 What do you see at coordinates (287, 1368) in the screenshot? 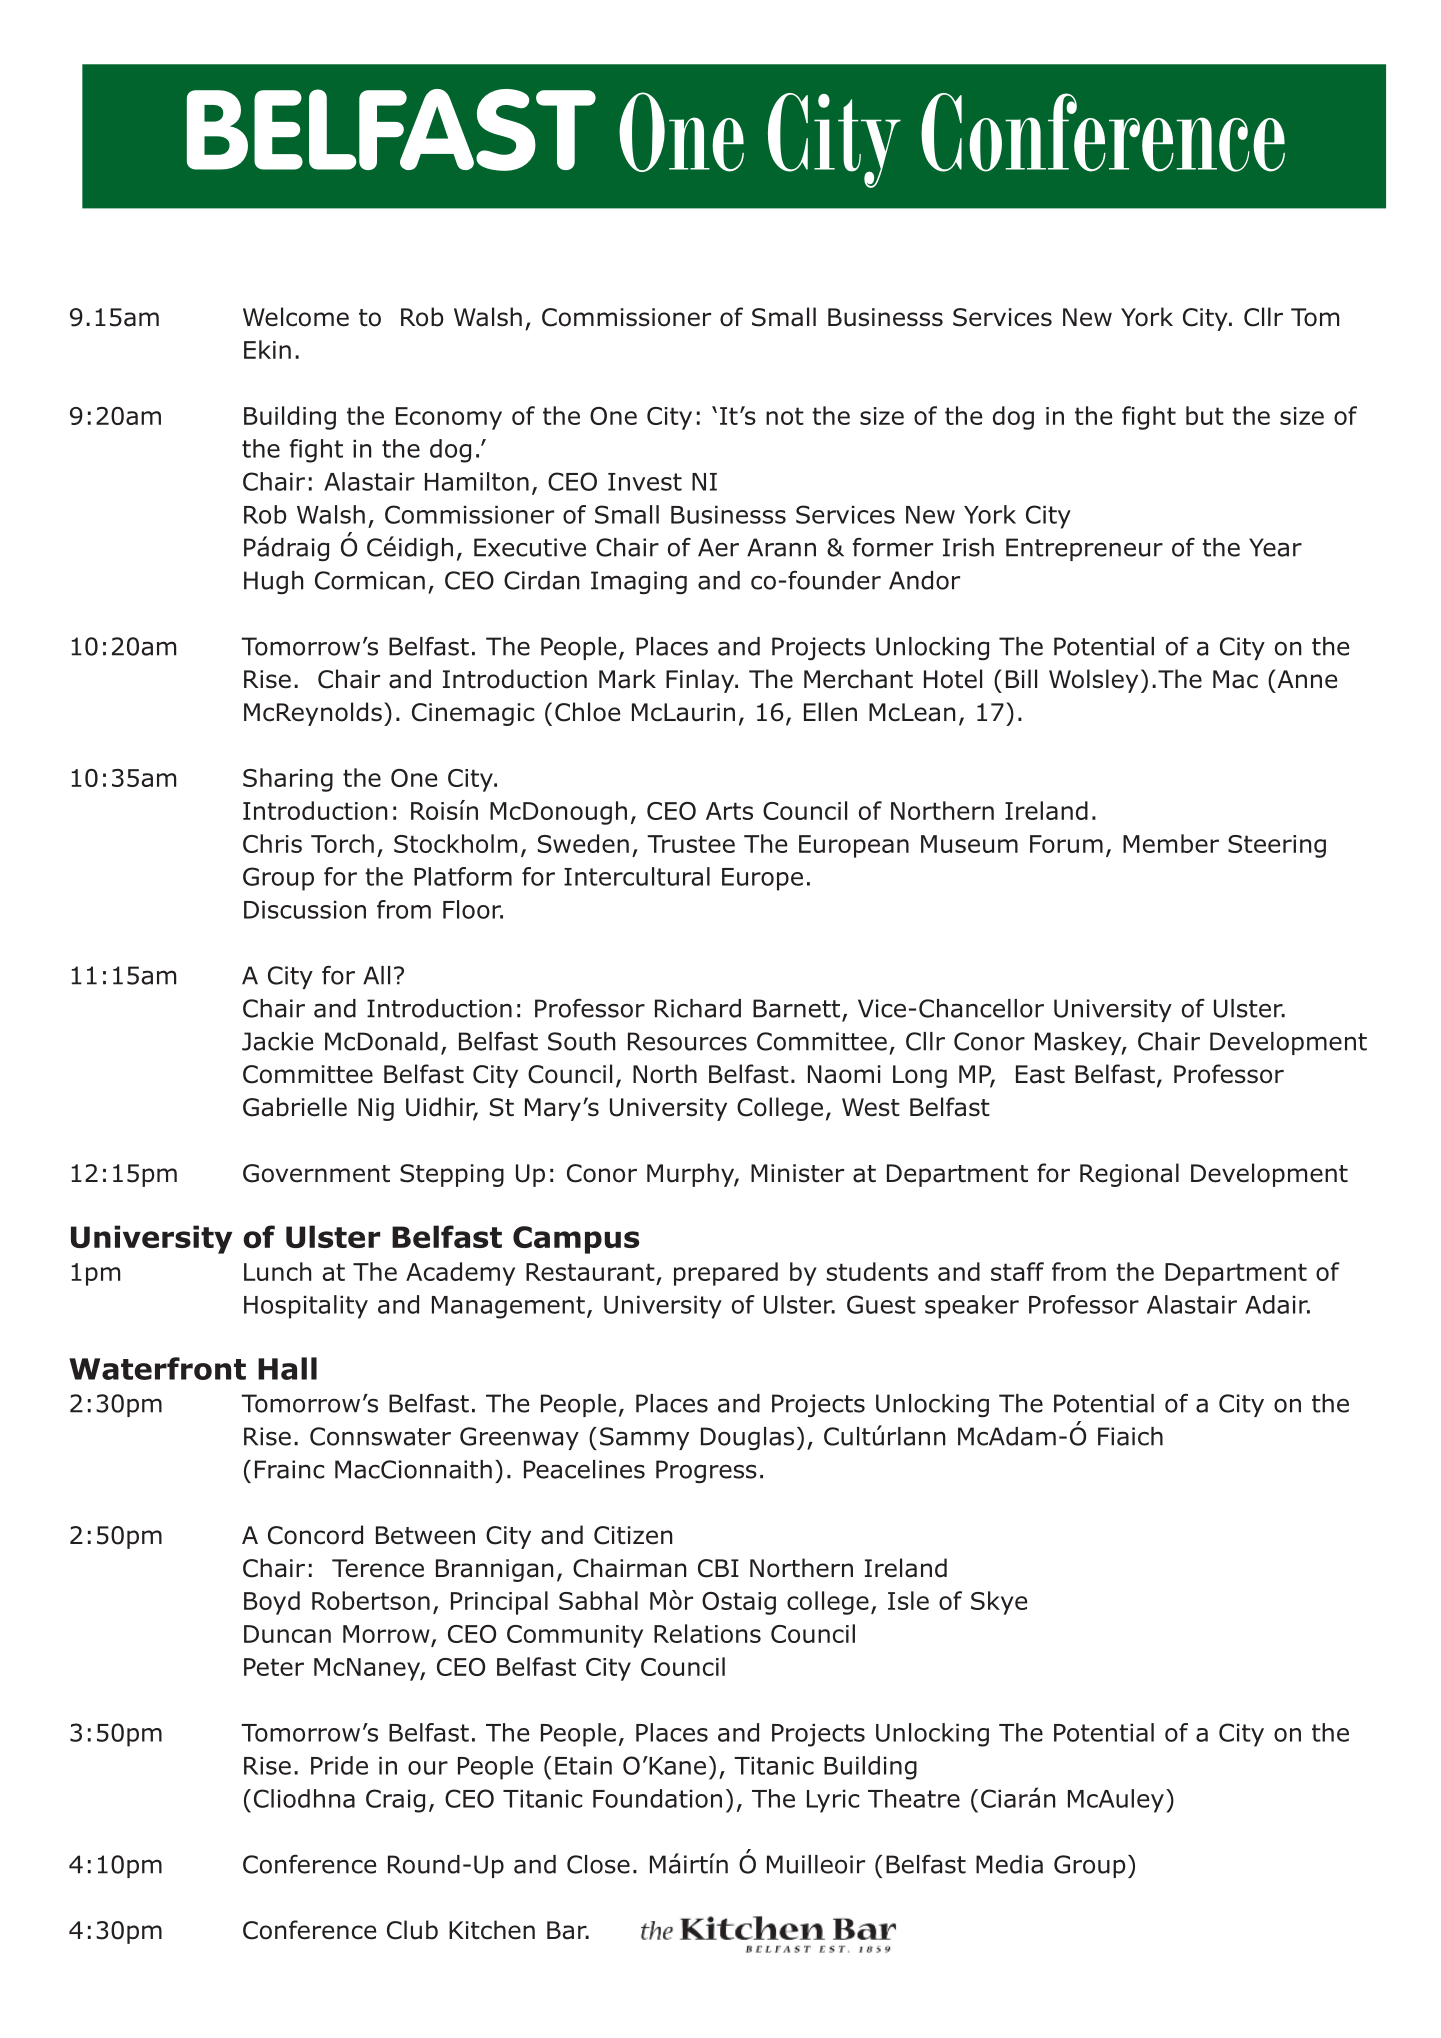
I see `Hall` at bounding box center [287, 1368].
